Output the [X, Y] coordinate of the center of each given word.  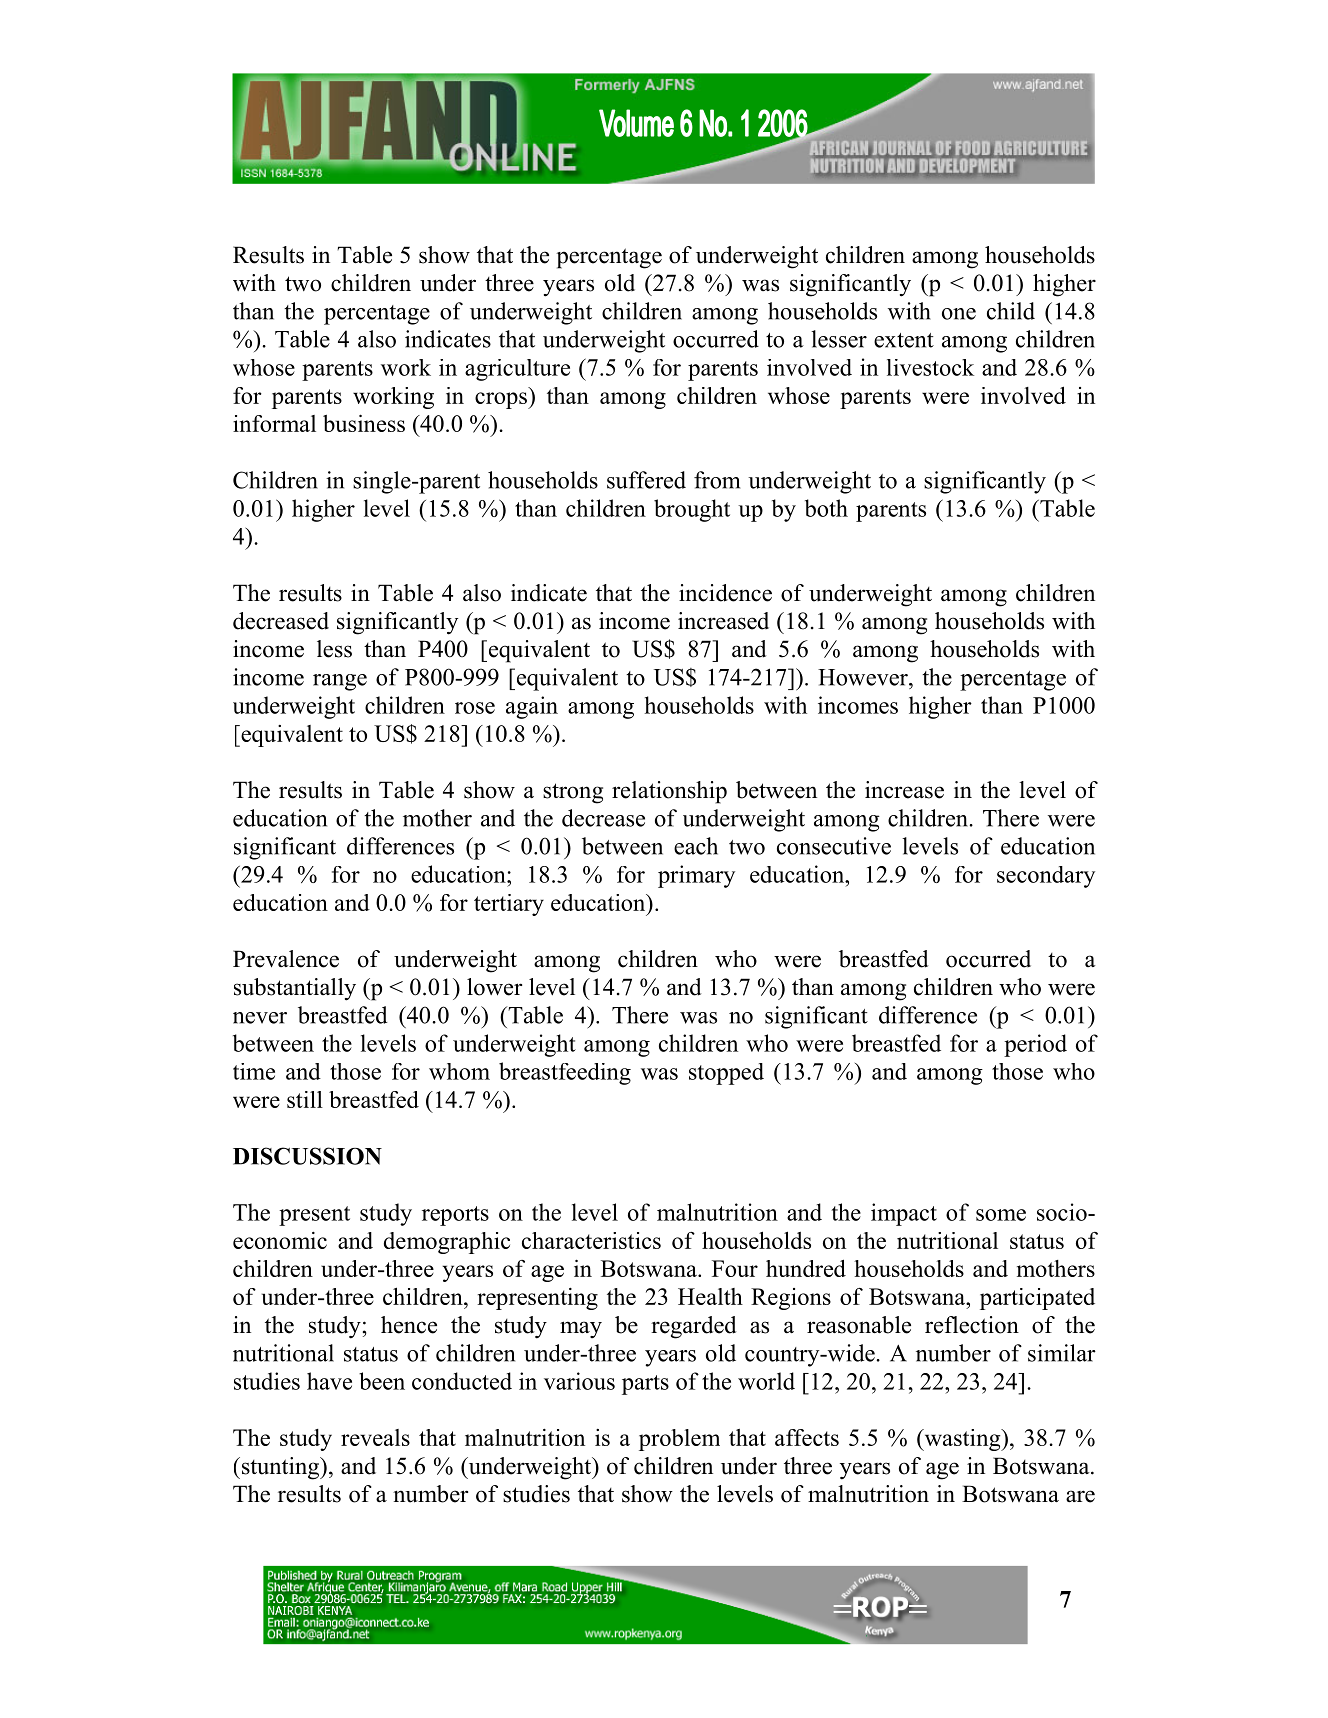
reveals [375, 1437]
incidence [725, 593]
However [864, 677]
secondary [1046, 877]
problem [679, 1440]
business [364, 423]
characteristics [591, 1240]
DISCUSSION [307, 1156]
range [340, 682]
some [1001, 1215]
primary [696, 876]
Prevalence [286, 959]
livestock [930, 367]
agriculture [517, 370]
